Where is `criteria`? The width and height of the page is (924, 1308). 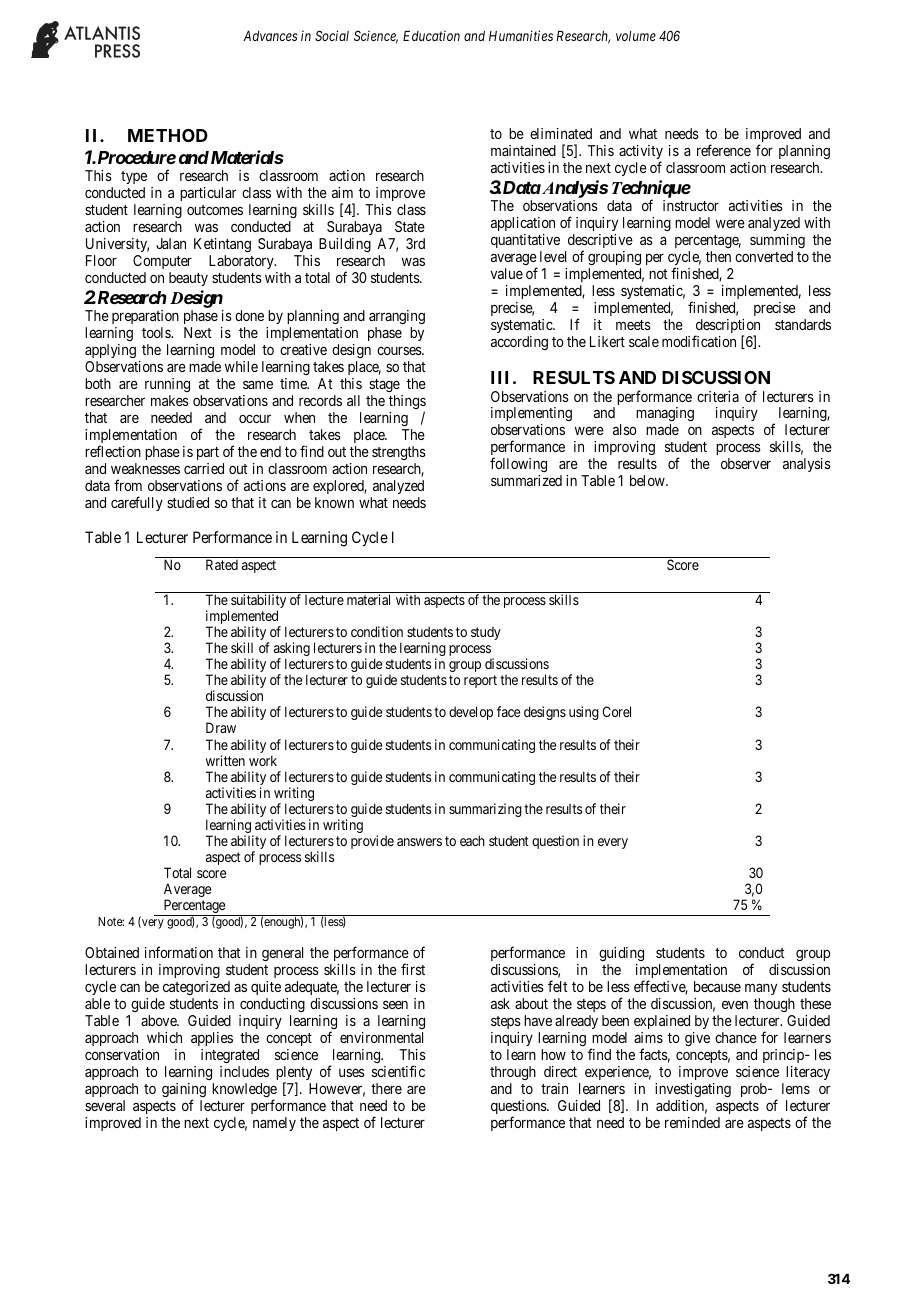 criteria is located at coordinates (718, 396).
